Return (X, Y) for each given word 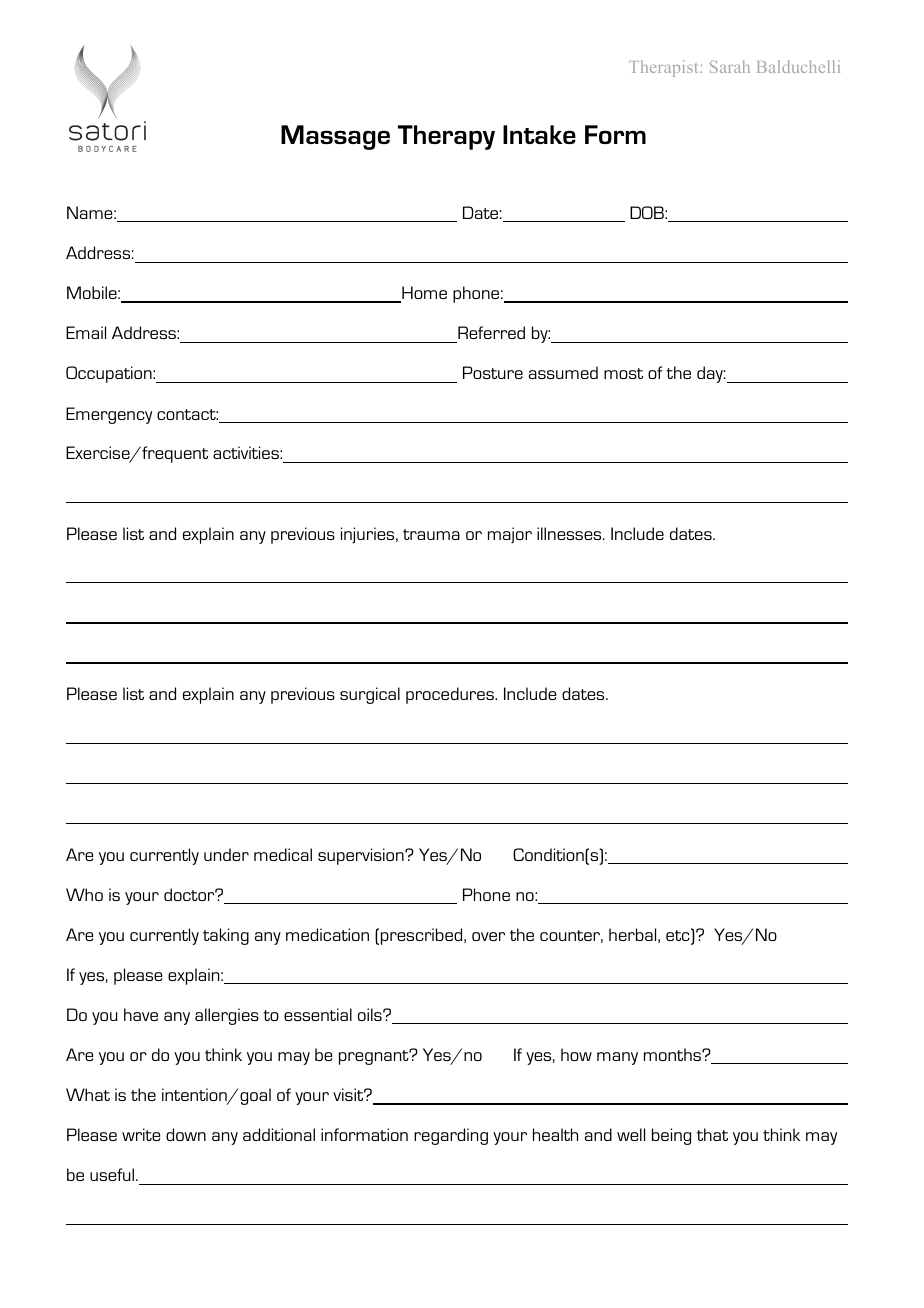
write (141, 1134)
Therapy (446, 137)
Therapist (663, 68)
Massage (335, 137)
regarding (451, 1136)
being (671, 1136)
